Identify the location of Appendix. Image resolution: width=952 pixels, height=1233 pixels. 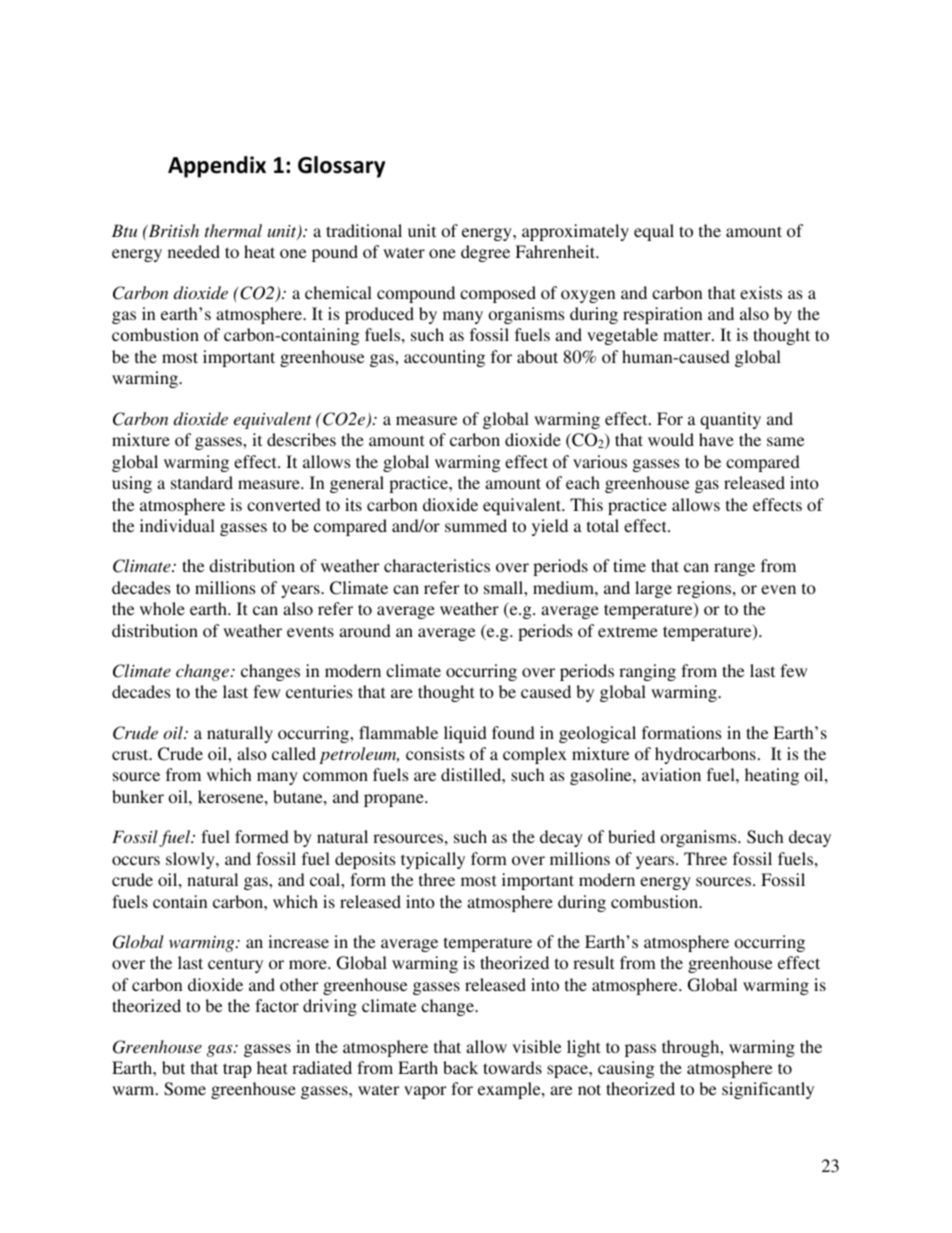
(217, 167).
